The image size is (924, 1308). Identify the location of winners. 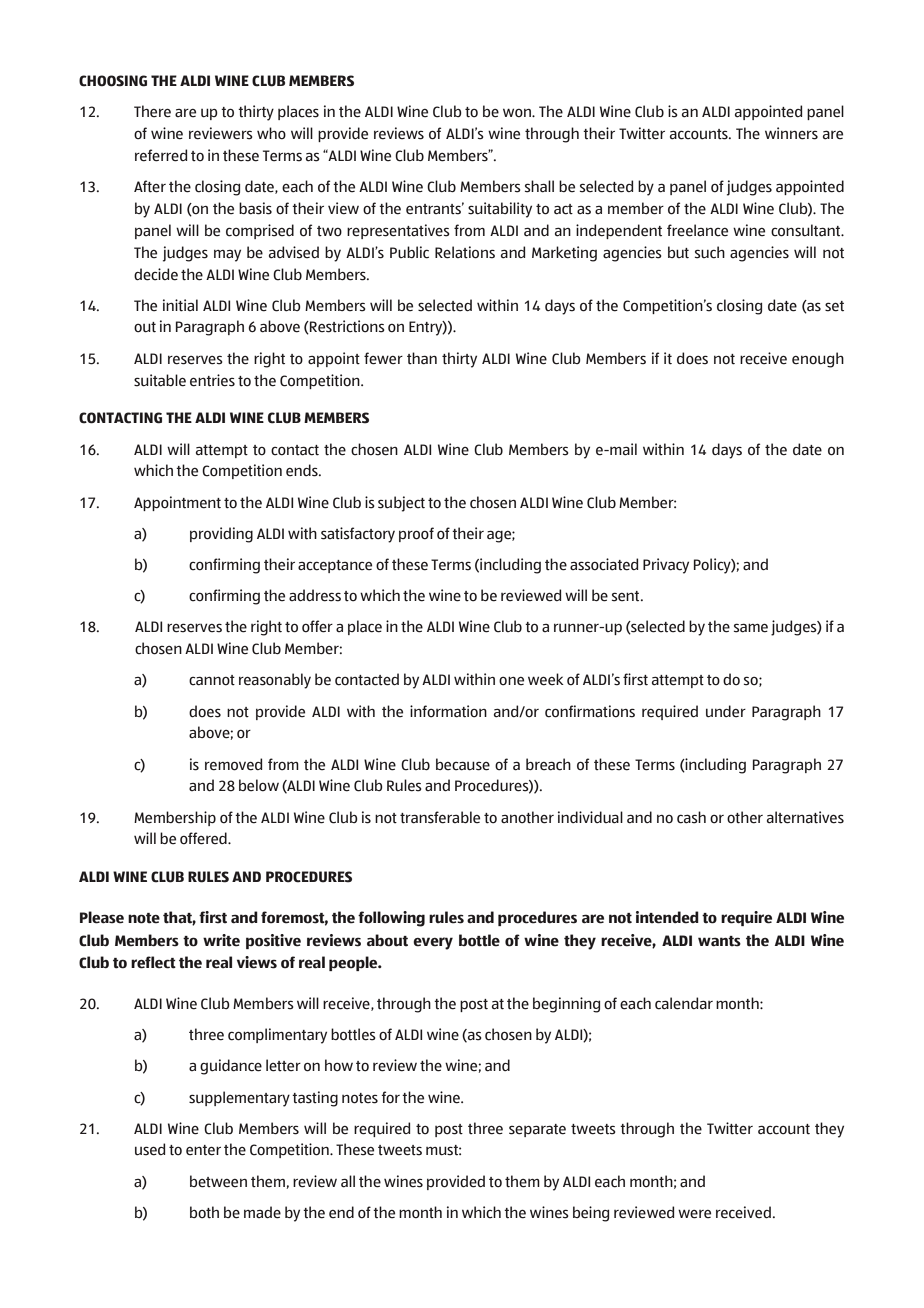
(791, 133).
